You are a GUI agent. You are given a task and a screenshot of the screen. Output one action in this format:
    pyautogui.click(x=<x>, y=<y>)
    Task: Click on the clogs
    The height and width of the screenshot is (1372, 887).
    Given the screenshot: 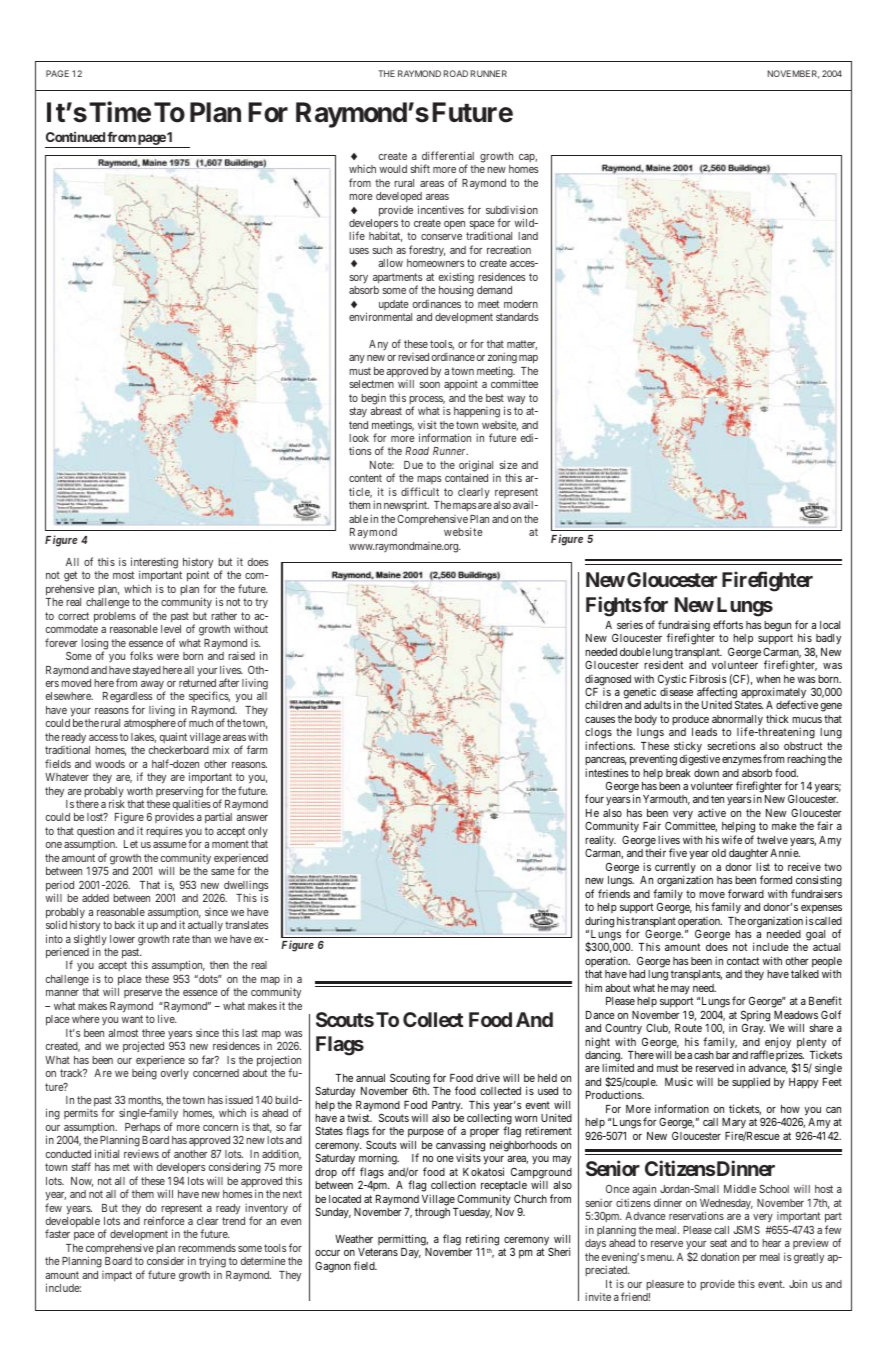 What is the action you would take?
    pyautogui.click(x=598, y=735)
